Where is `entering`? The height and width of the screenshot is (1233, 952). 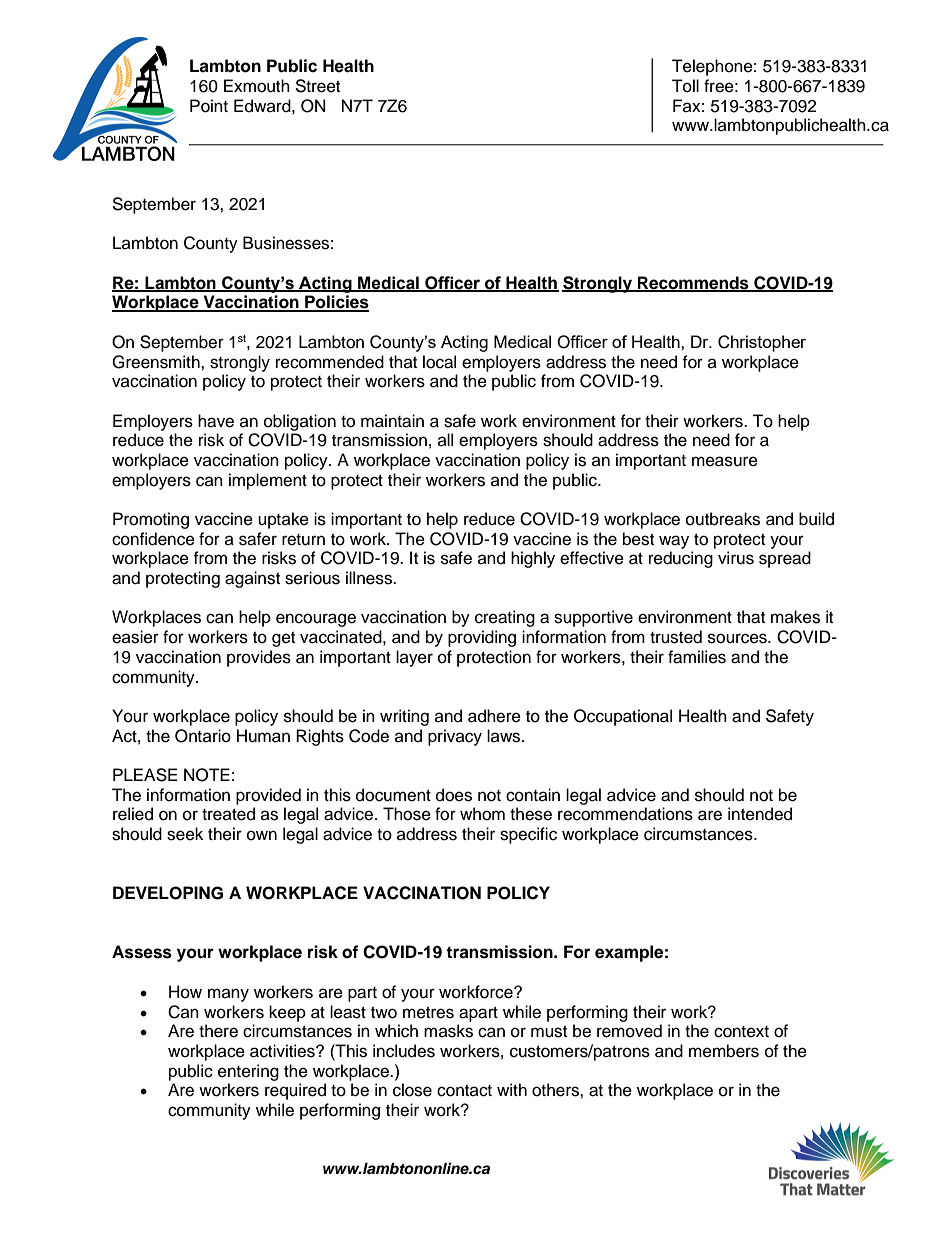 entering is located at coordinates (248, 1072).
